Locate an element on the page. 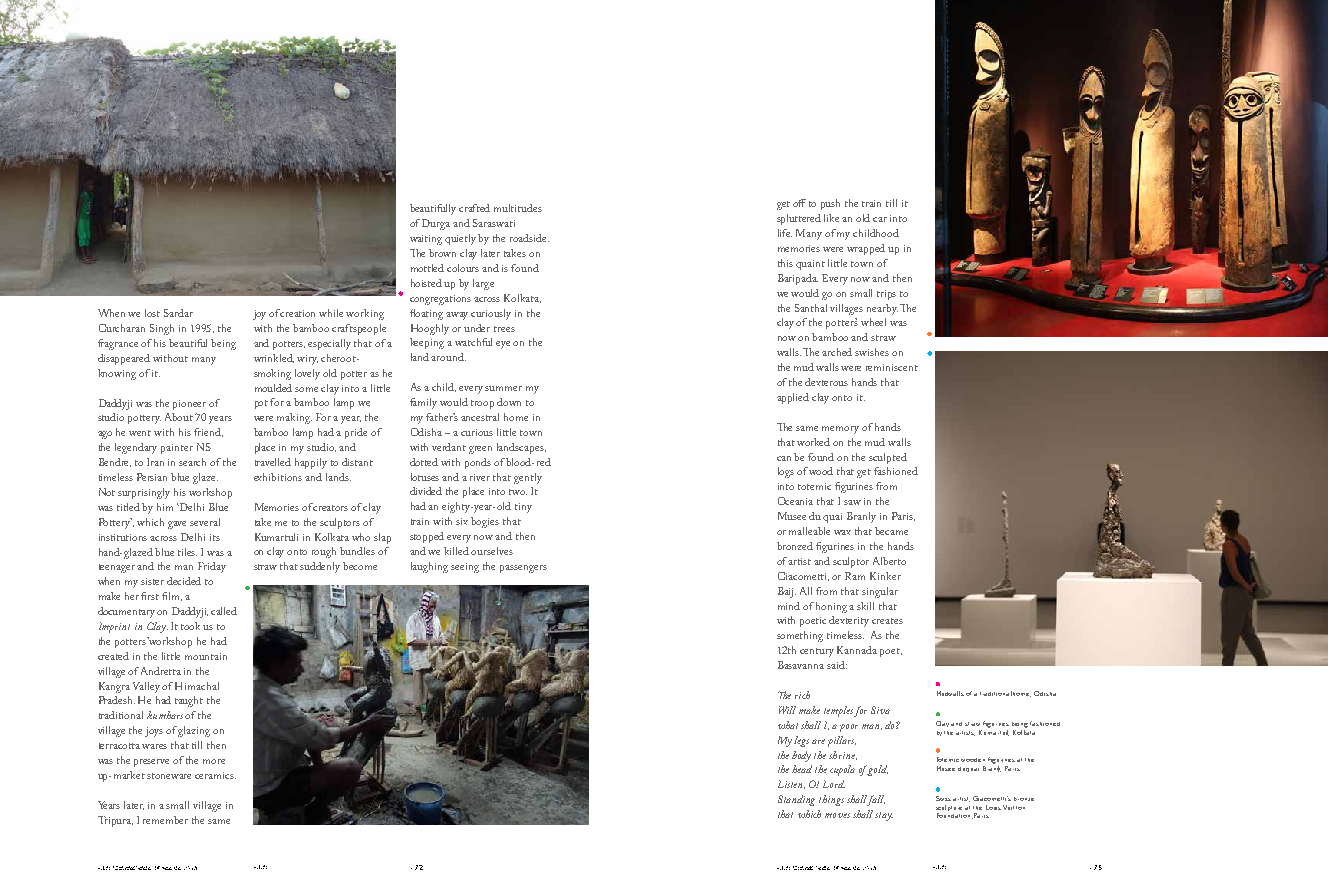 This page has height=896, width=1328. remember is located at coordinates (165, 820).
